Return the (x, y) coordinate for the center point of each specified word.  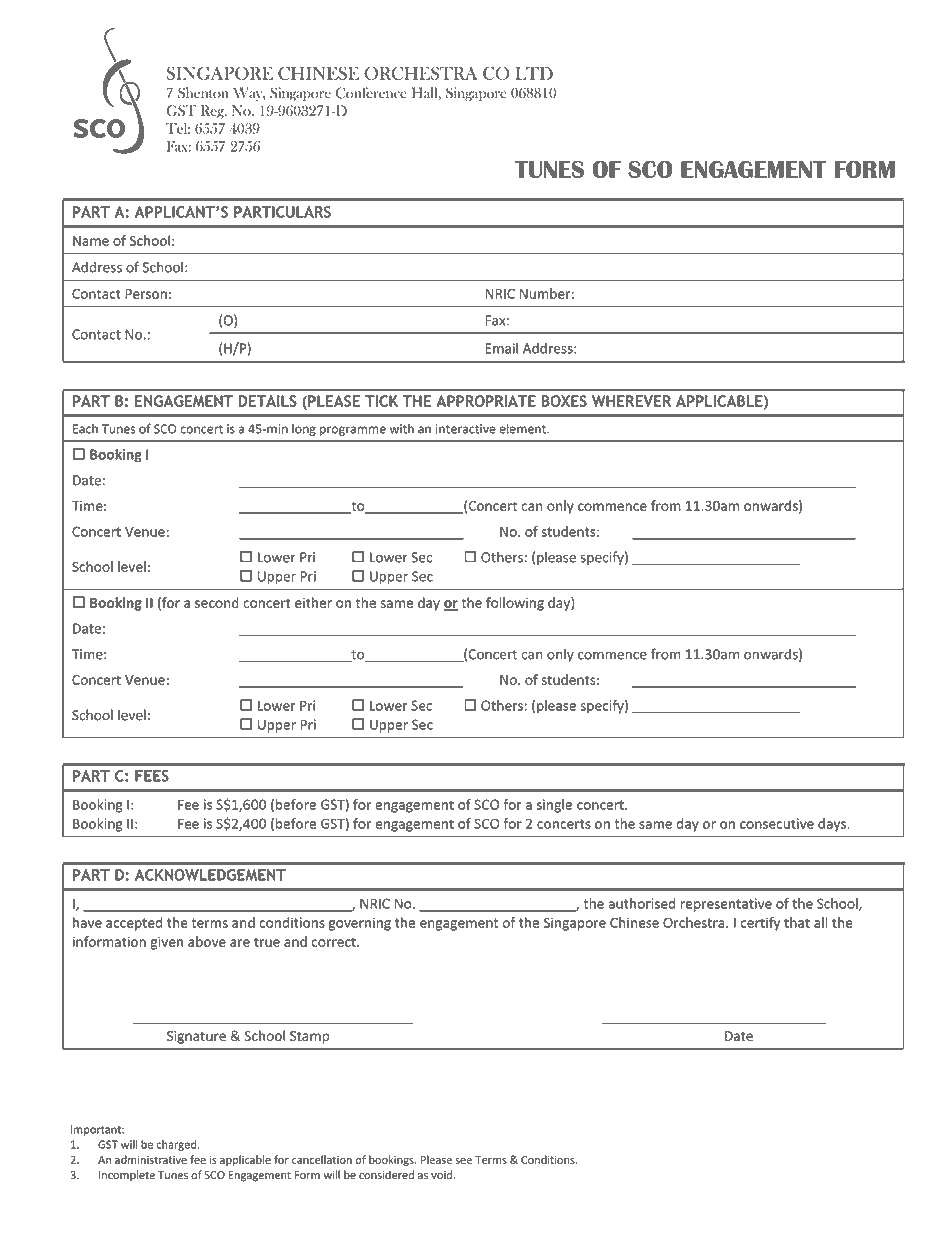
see (464, 1161)
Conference (371, 93)
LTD (534, 73)
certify (760, 924)
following (515, 604)
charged (177, 1145)
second (217, 602)
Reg (213, 112)
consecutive (777, 823)
